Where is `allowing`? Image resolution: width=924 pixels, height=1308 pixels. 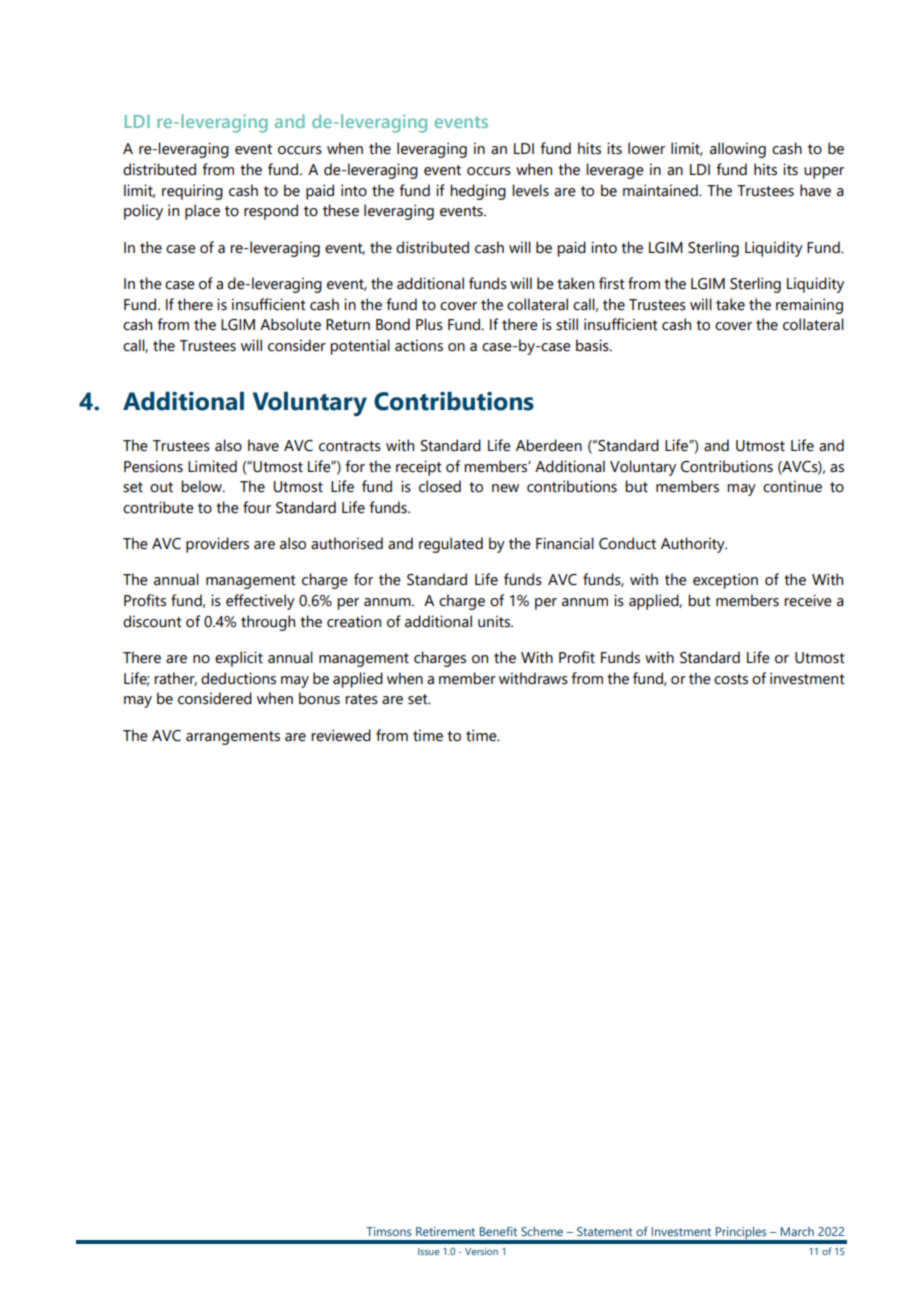
allowing is located at coordinates (738, 150).
